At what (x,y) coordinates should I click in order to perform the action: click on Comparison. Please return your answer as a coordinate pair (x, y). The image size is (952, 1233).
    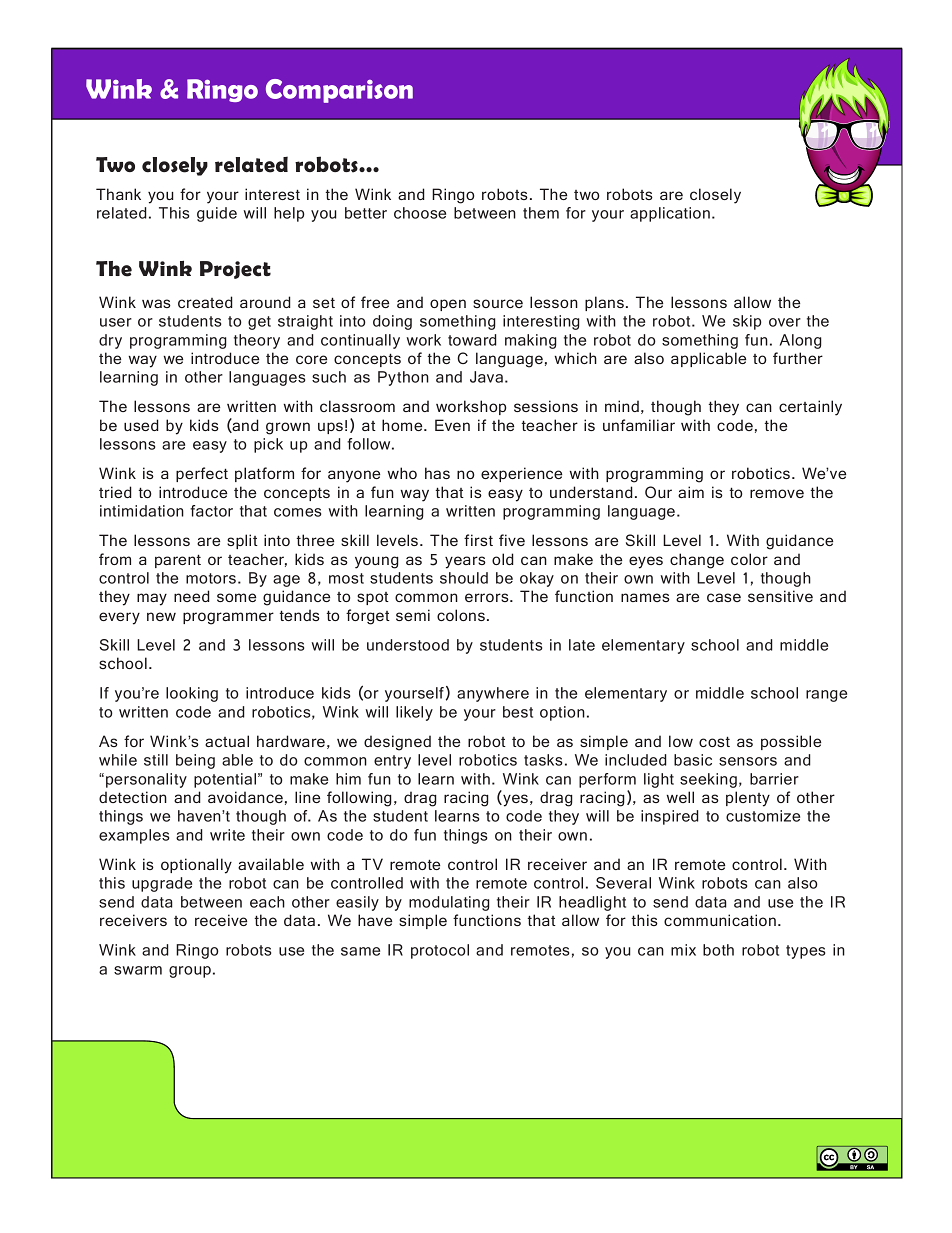
    Looking at the image, I should click on (339, 91).
